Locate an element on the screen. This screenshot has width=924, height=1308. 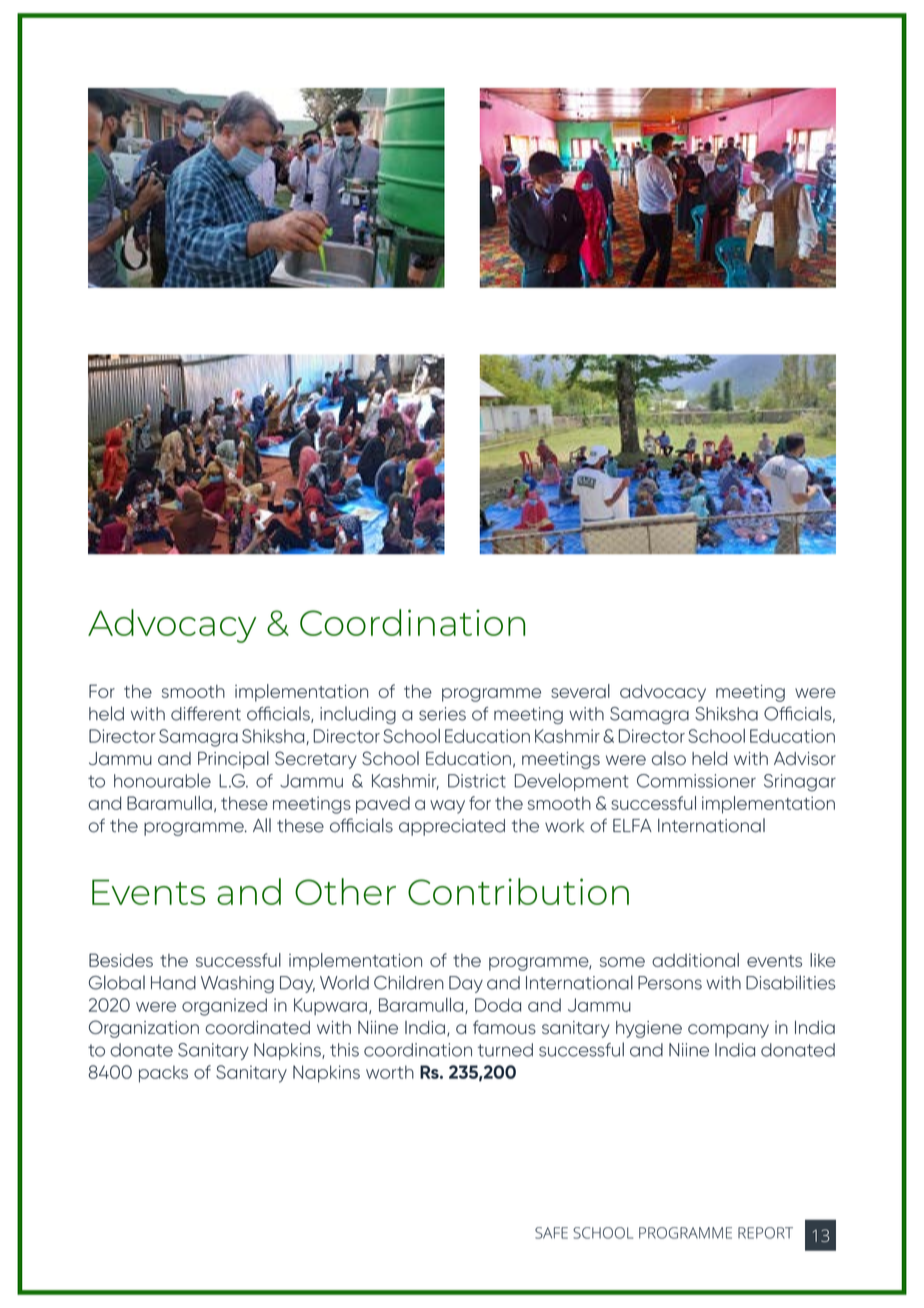
different is located at coordinates (206, 713).
